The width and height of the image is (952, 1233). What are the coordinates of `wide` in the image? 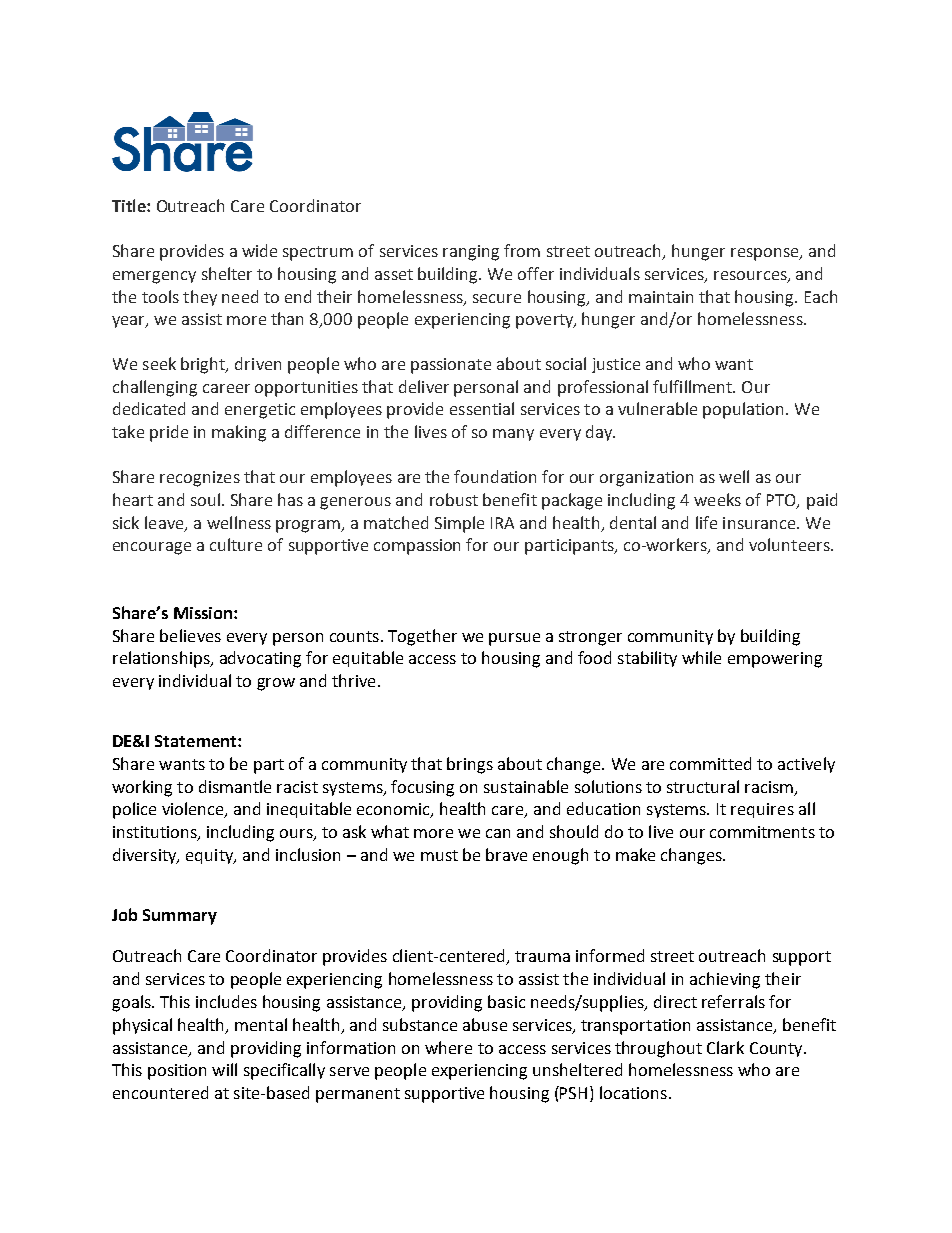 It's located at (259, 250).
